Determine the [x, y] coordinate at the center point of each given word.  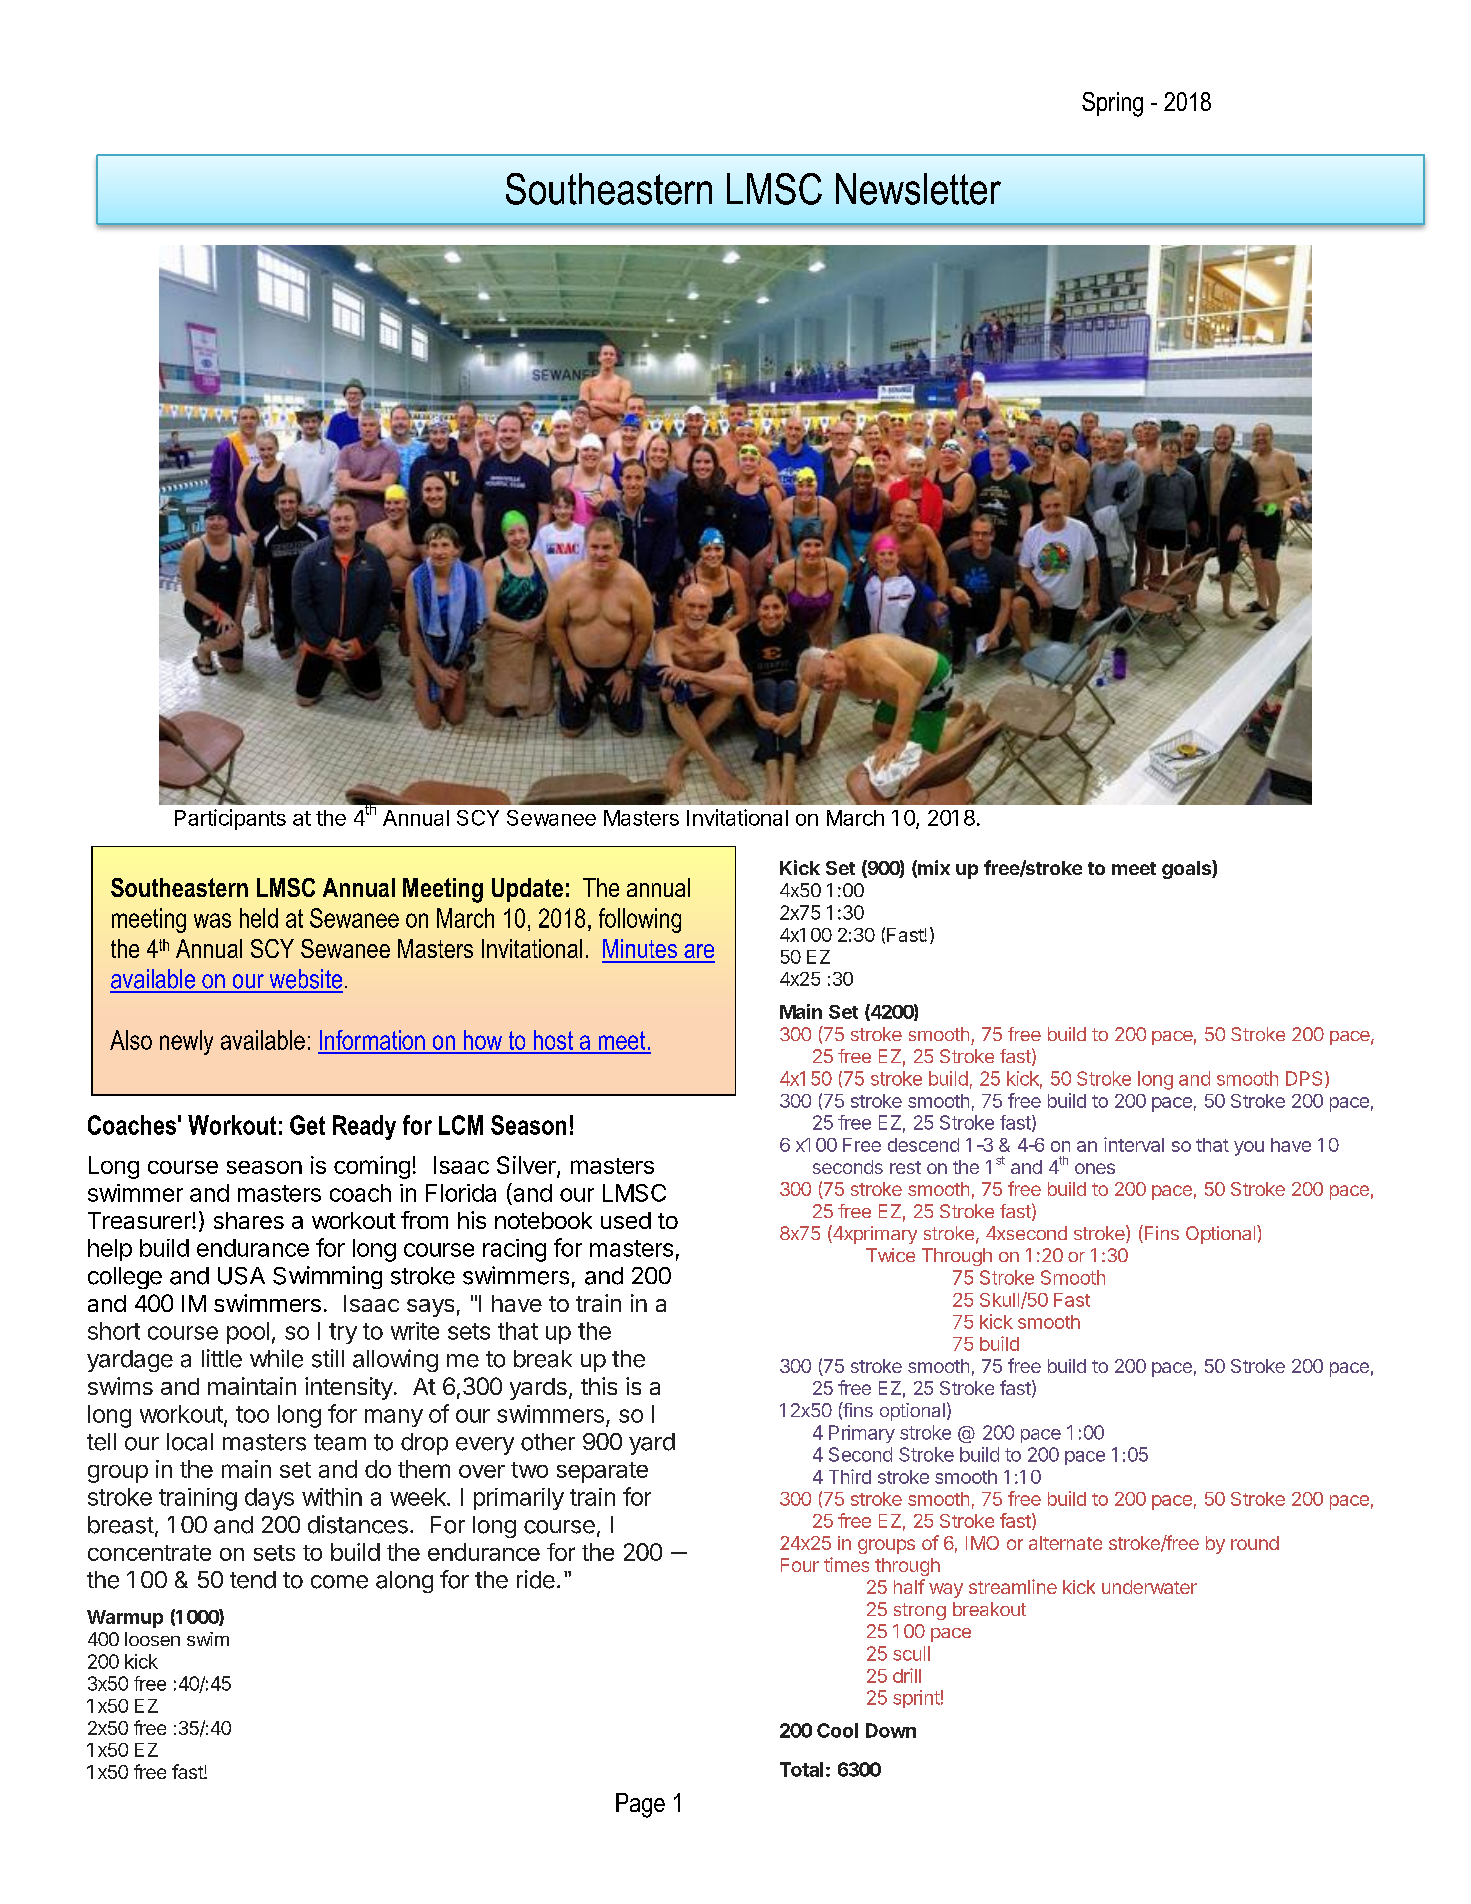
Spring [1112, 104]
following [640, 920]
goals [1187, 869]
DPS [1304, 1078]
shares [249, 1220]
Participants [230, 819]
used [626, 1220]
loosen [152, 1639]
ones [1095, 1168]
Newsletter [918, 189]
